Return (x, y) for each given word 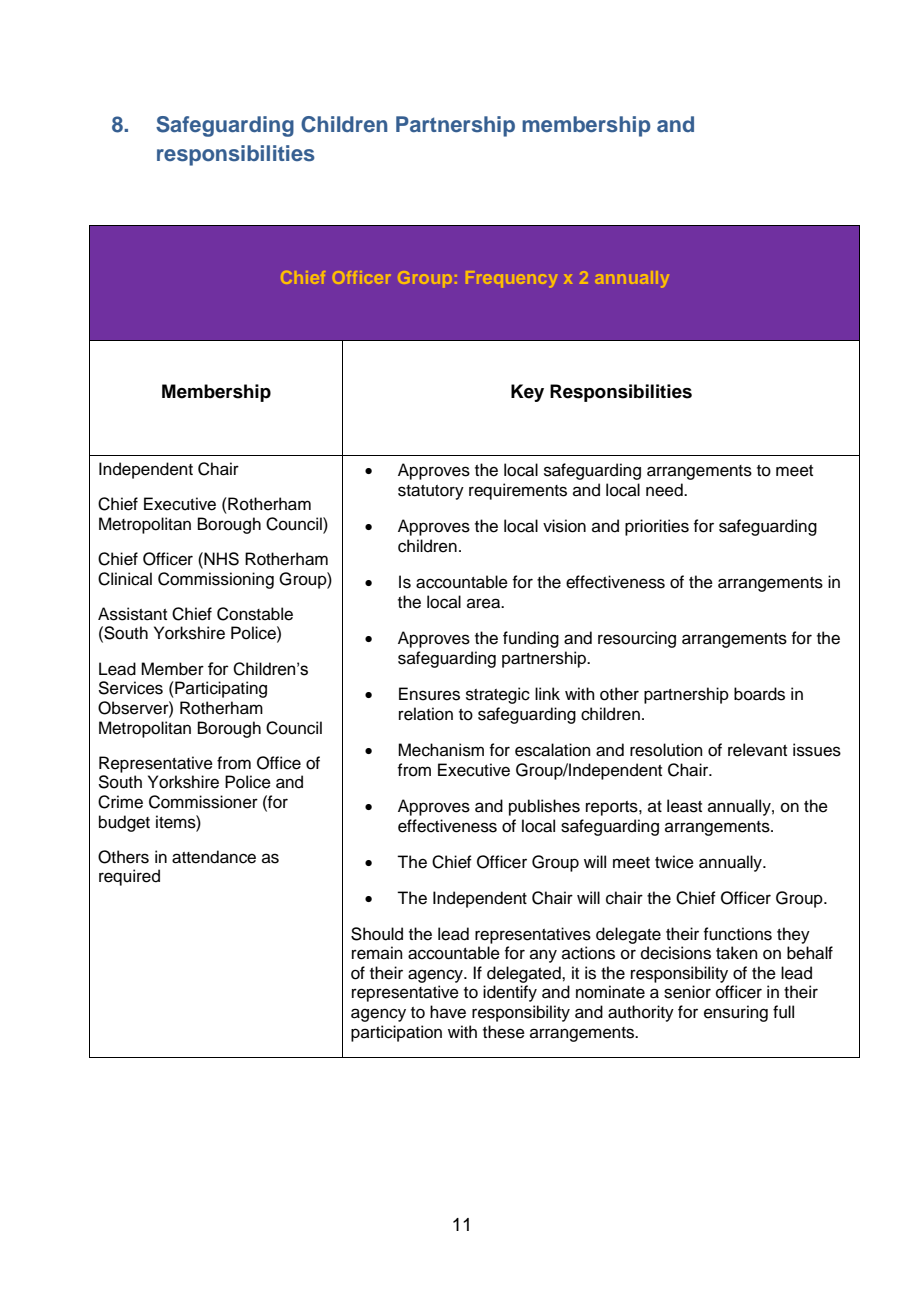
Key (527, 393)
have (448, 1012)
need (665, 490)
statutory (431, 492)
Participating (220, 689)
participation (396, 1033)
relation (426, 714)
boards (759, 694)
